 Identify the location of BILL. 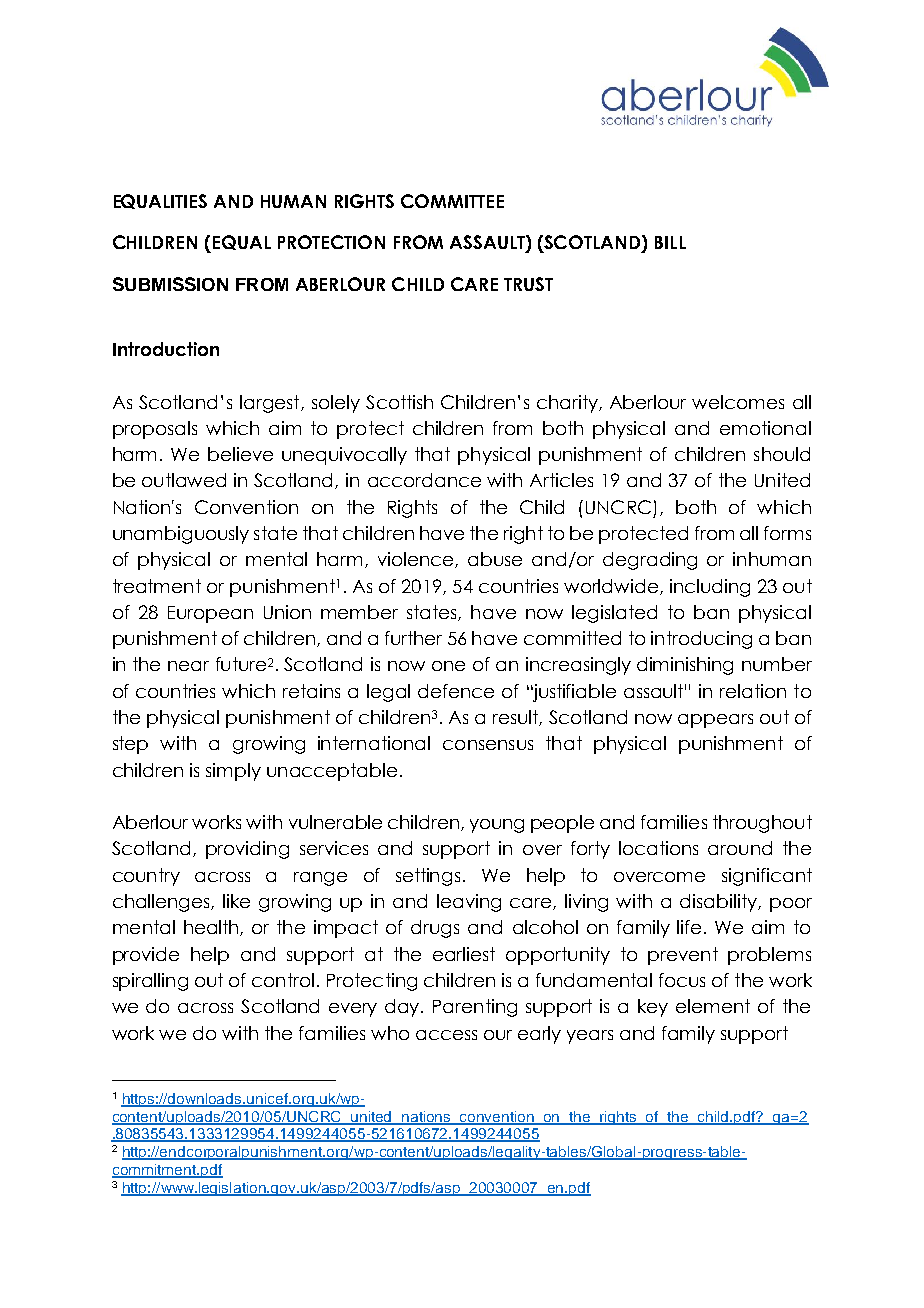
(670, 242).
